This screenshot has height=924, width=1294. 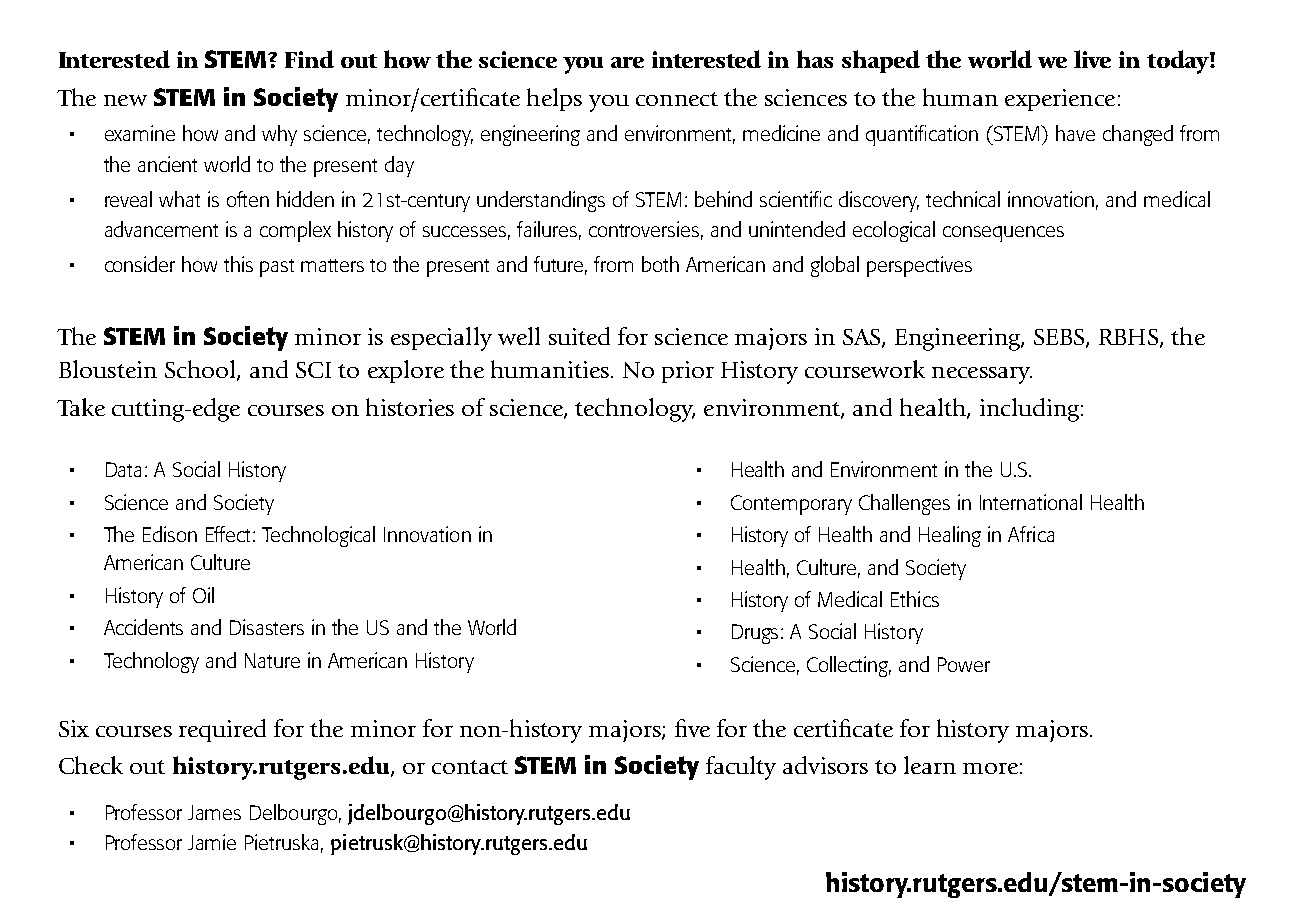 What do you see at coordinates (1060, 100) in the screenshot?
I see `experience` at bounding box center [1060, 100].
